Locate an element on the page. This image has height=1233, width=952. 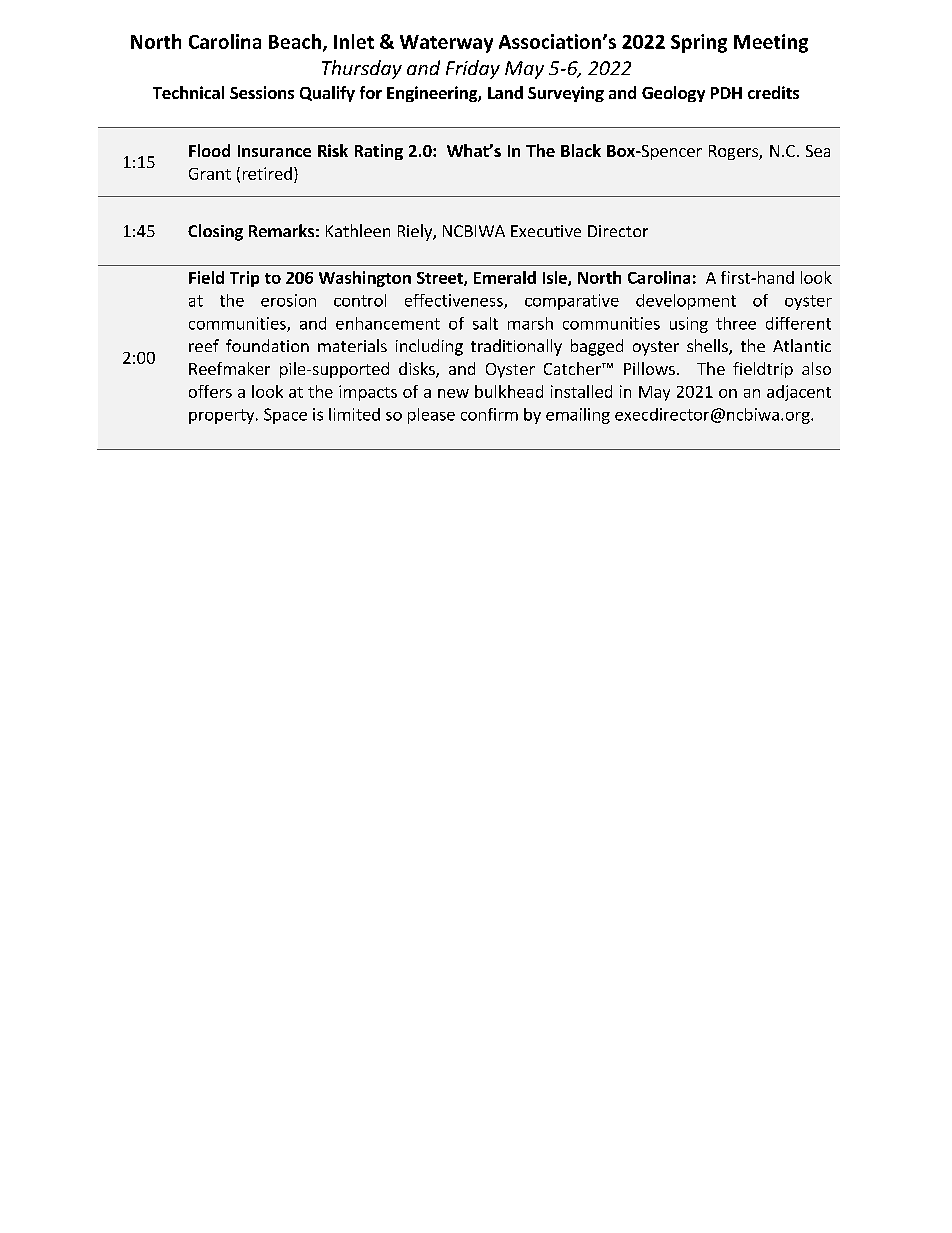
development is located at coordinates (686, 302).
